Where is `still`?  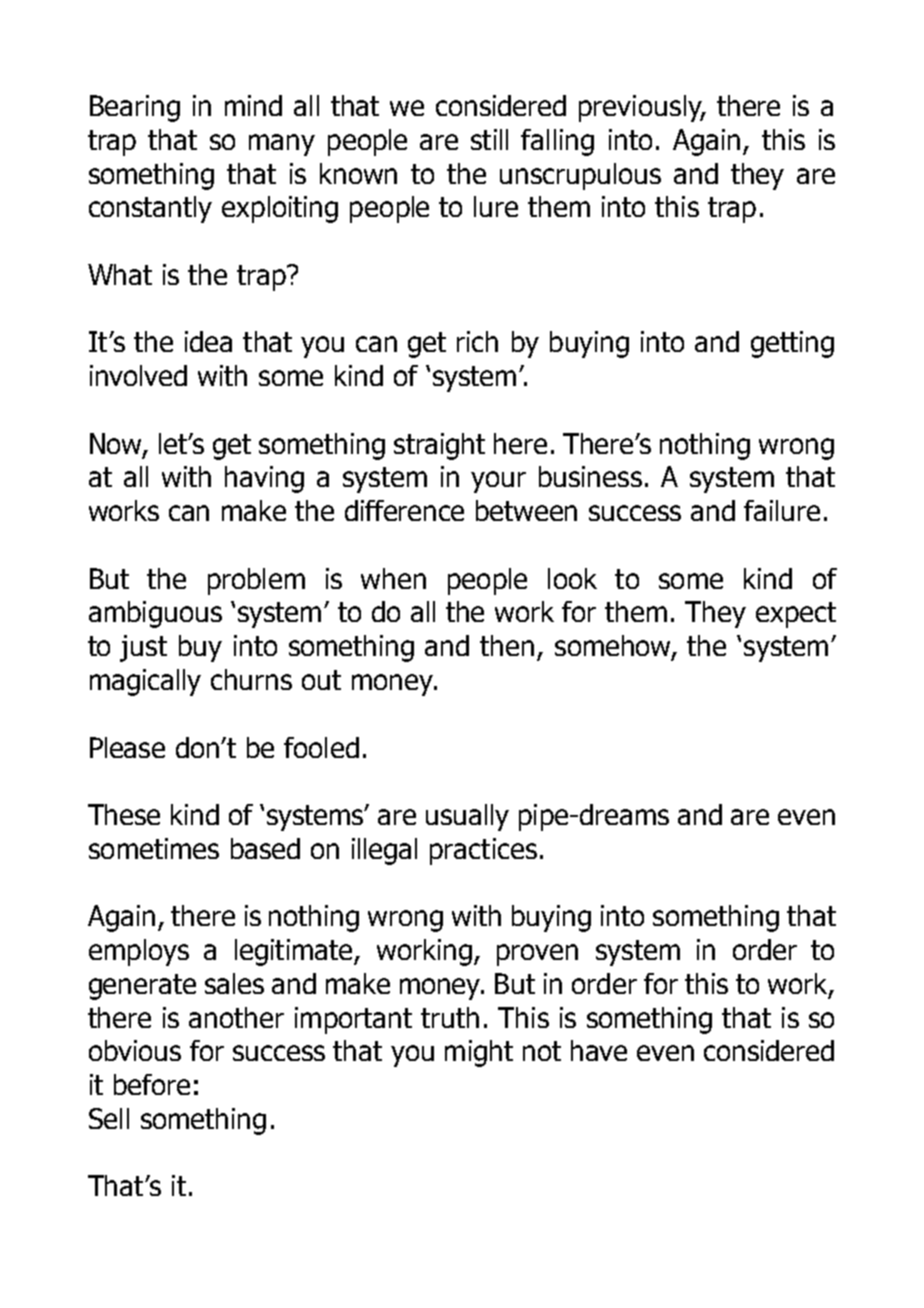
still is located at coordinates (489, 139).
